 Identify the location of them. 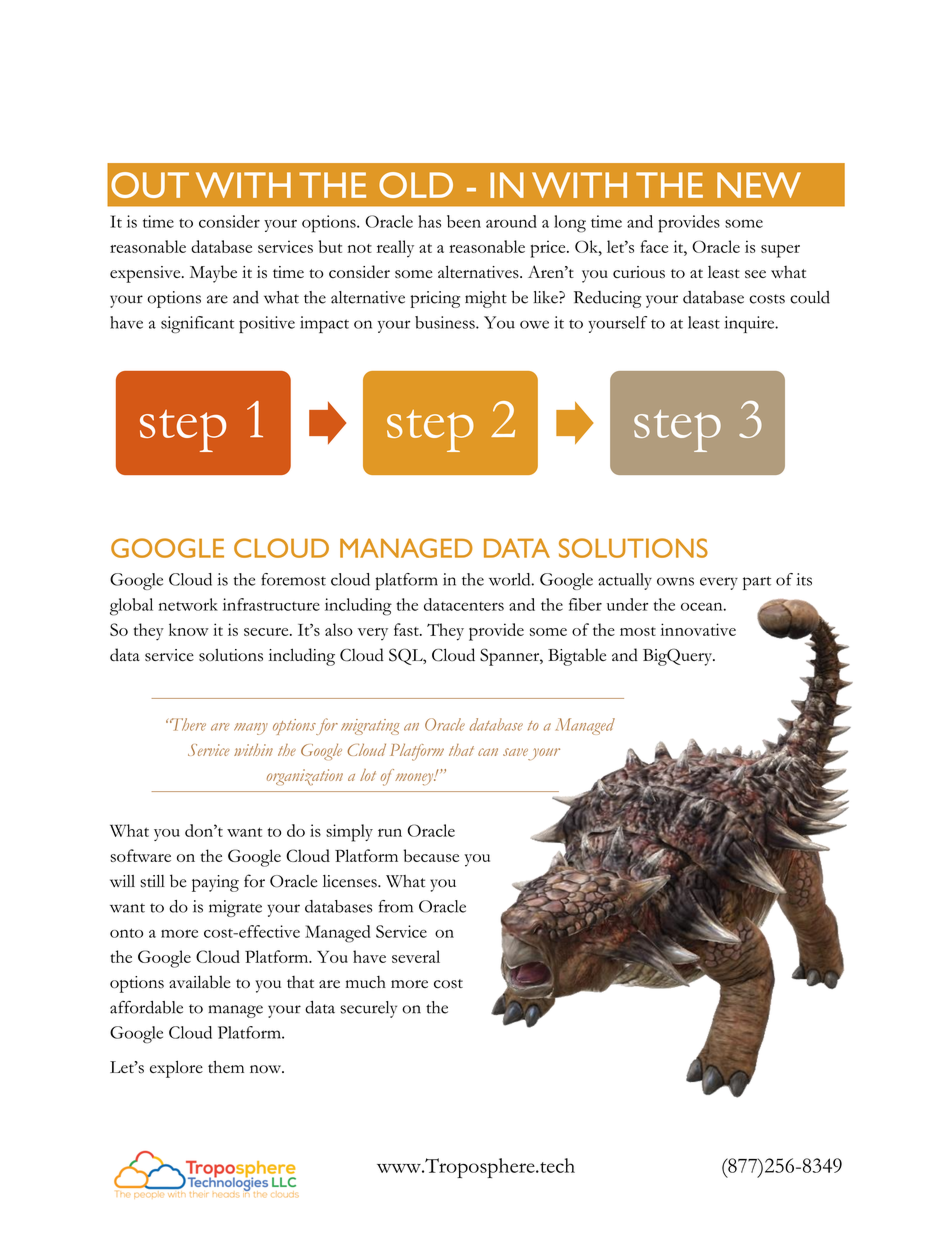
(226, 1066).
